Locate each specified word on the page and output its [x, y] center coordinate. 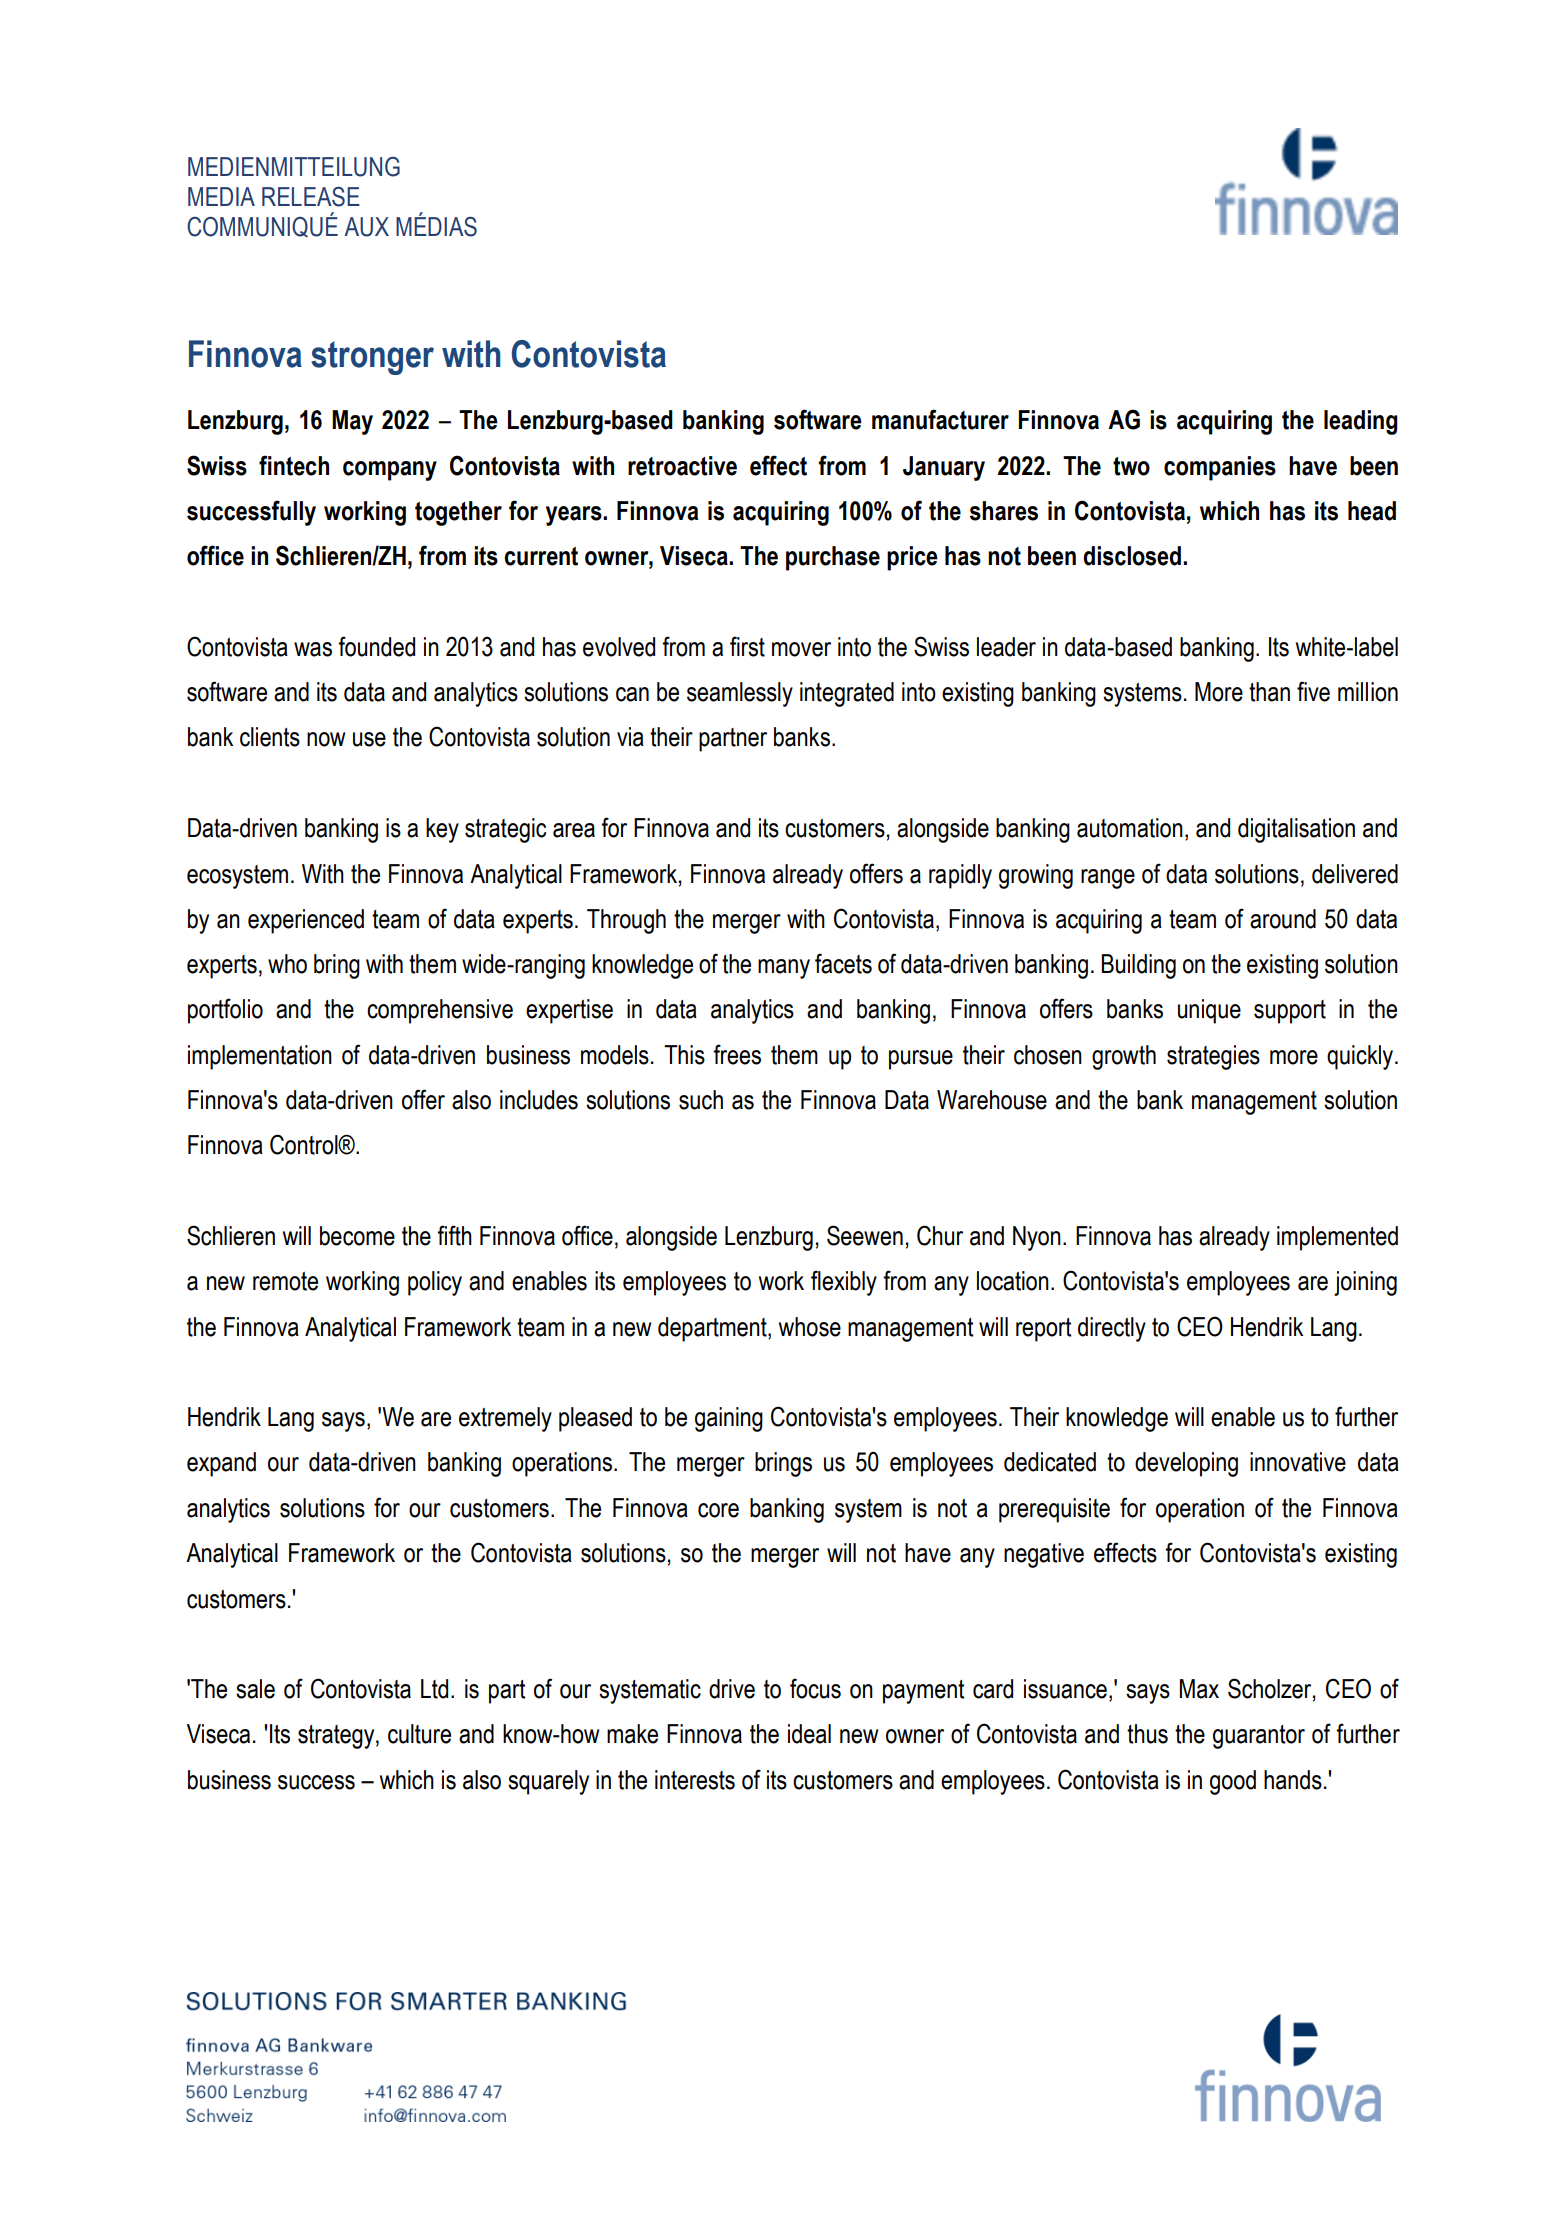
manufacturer [940, 419]
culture [419, 1734]
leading [1361, 422]
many [784, 969]
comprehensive [440, 1011]
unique [1209, 1011]
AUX [367, 227]
